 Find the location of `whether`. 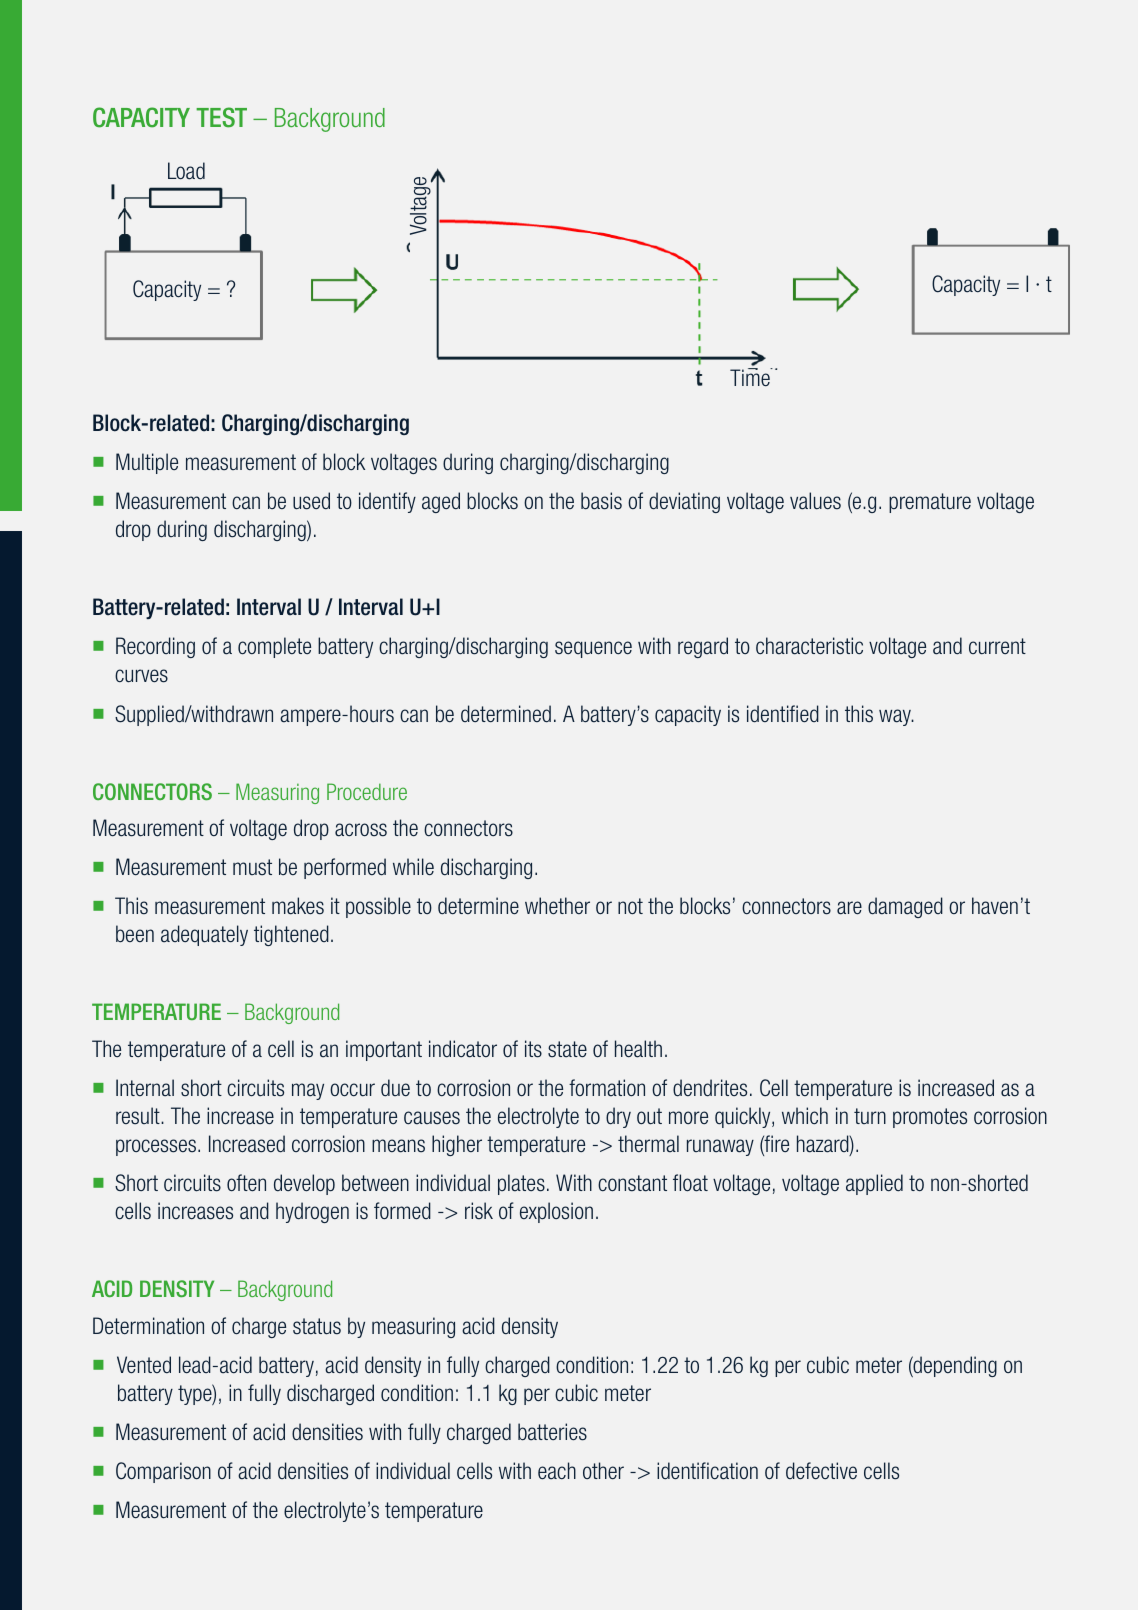

whether is located at coordinates (557, 906).
